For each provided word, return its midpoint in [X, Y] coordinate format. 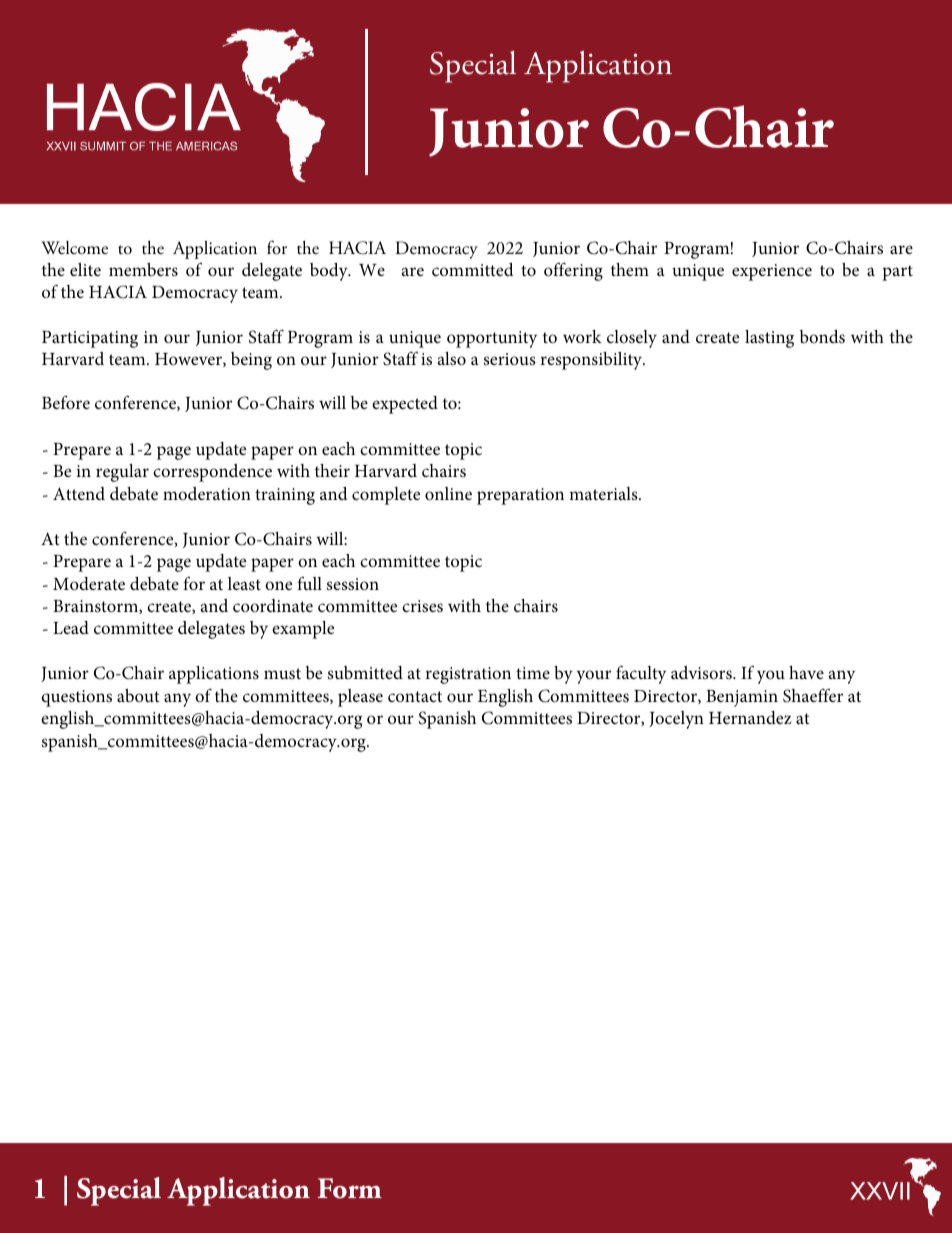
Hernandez [750, 717]
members [143, 270]
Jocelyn [676, 720]
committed [473, 269]
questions [76, 698]
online [448, 493]
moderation [207, 493]
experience [772, 272]
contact [415, 696]
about [138, 695]
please [360, 698]
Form [350, 1188]
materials [604, 493]
